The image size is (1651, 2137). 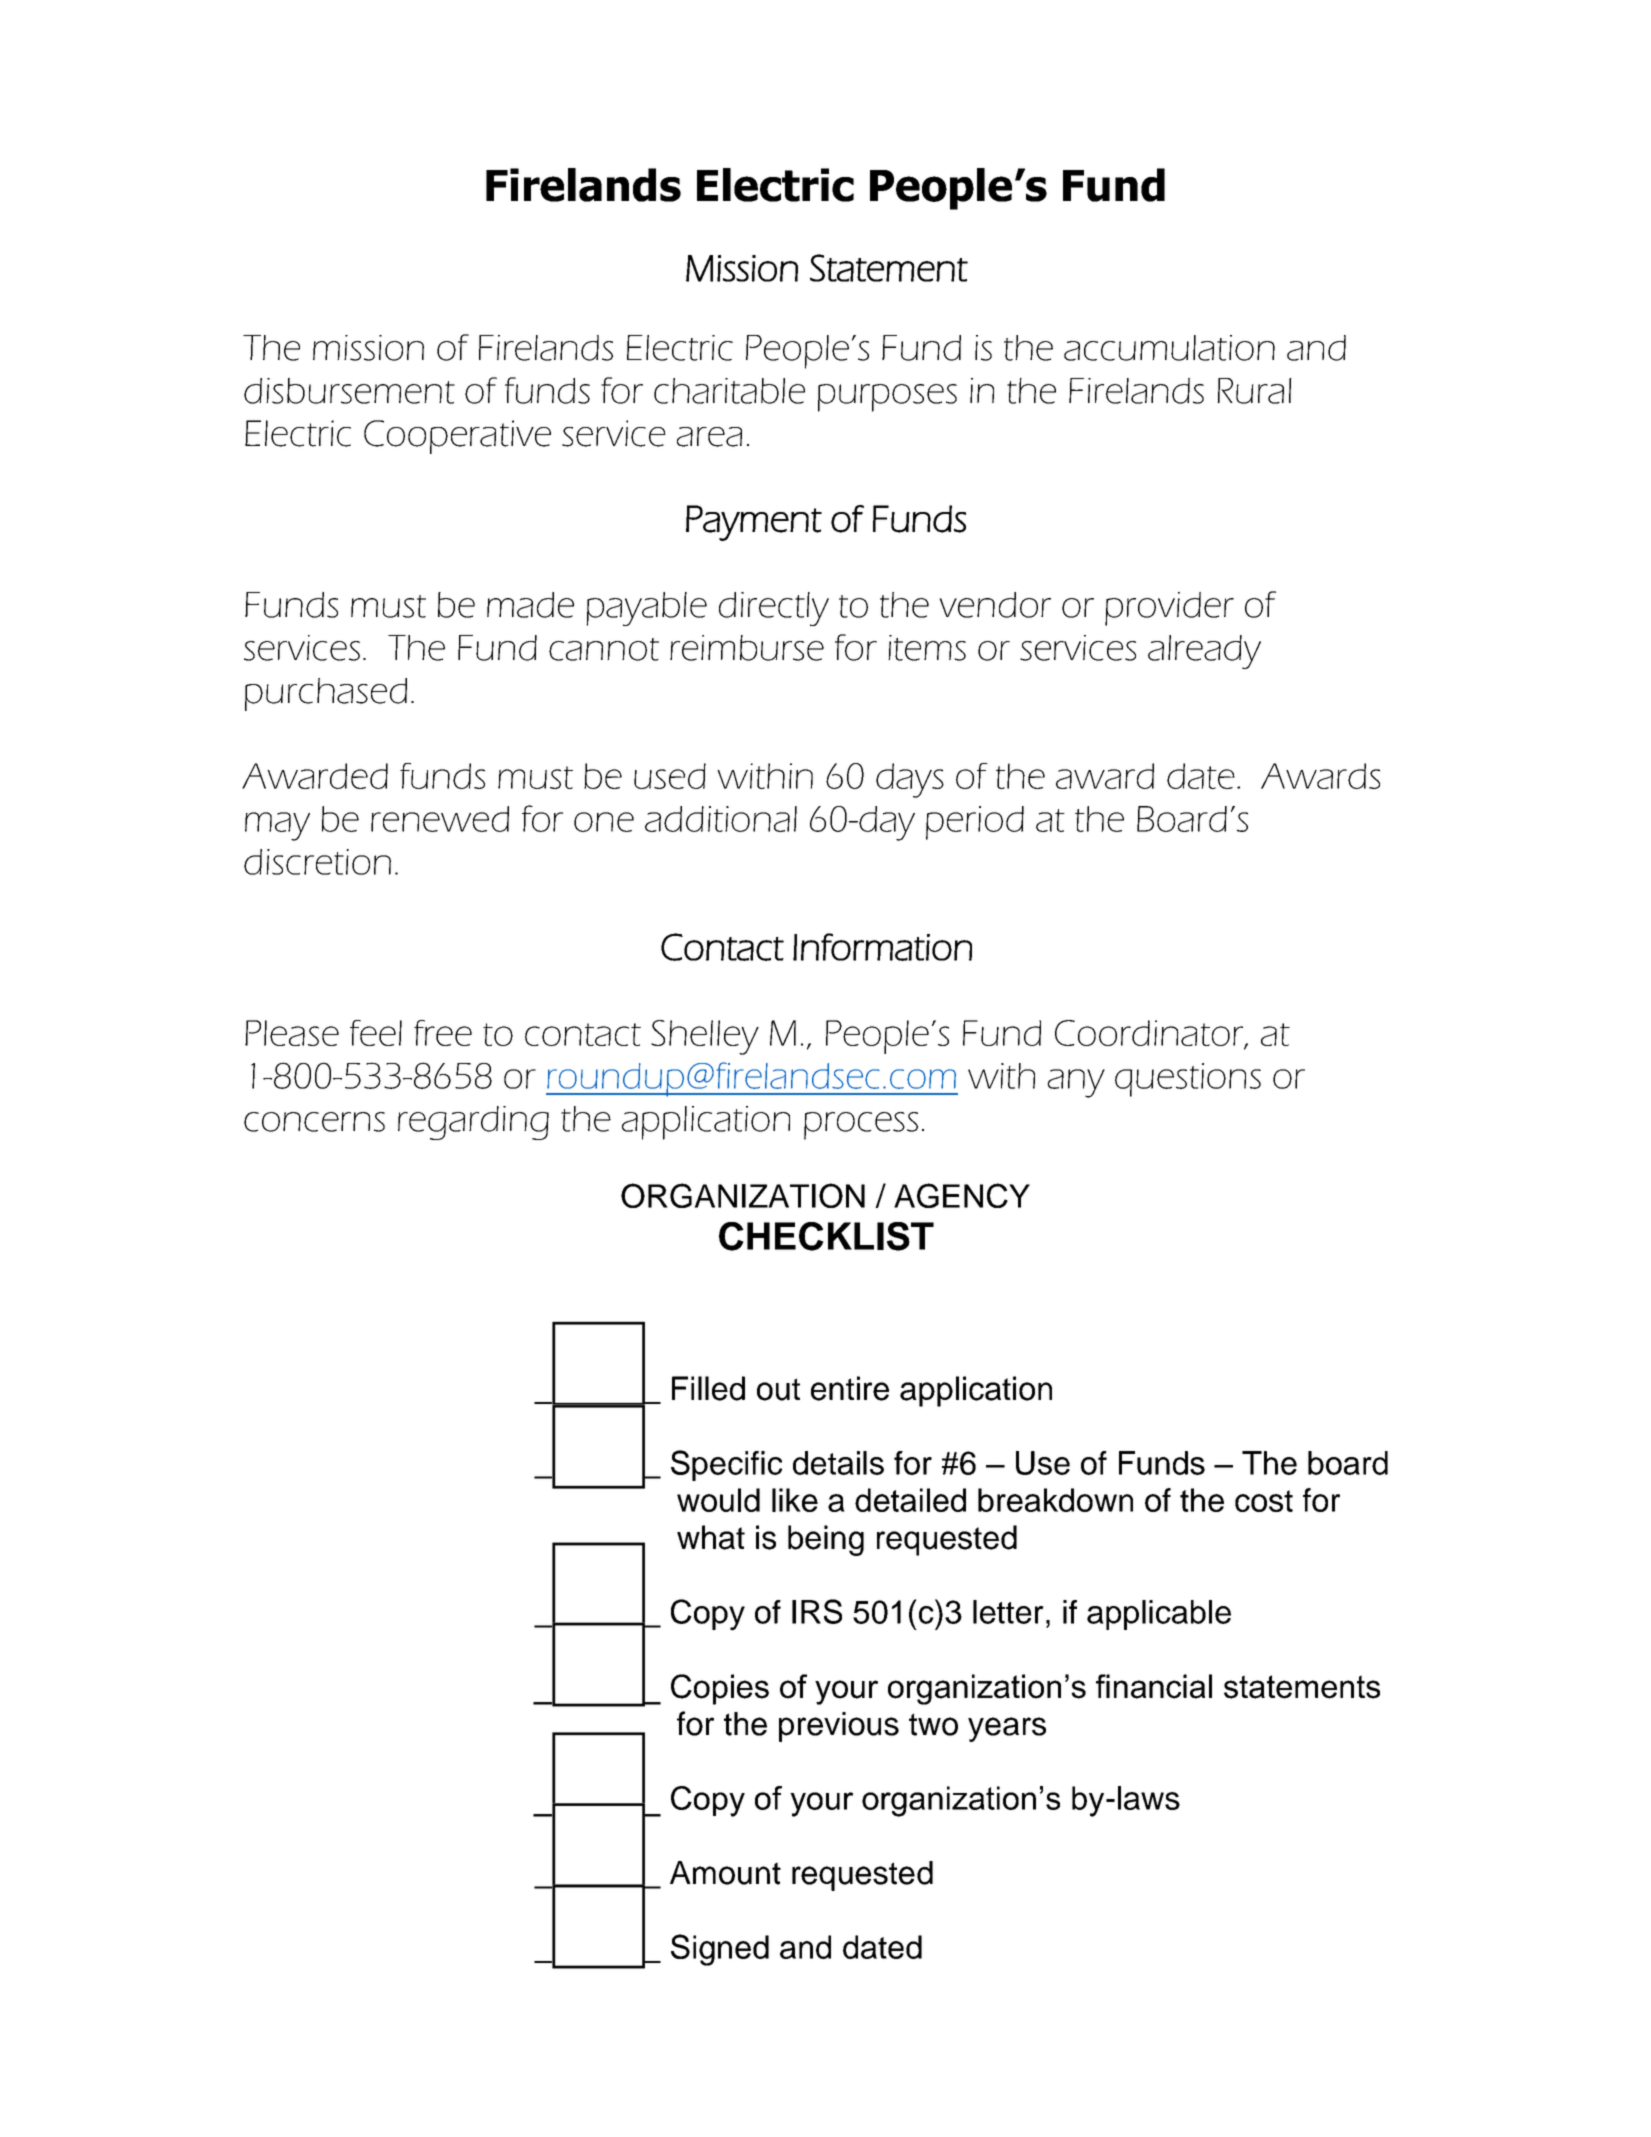 I want to click on out, so click(x=778, y=1389).
